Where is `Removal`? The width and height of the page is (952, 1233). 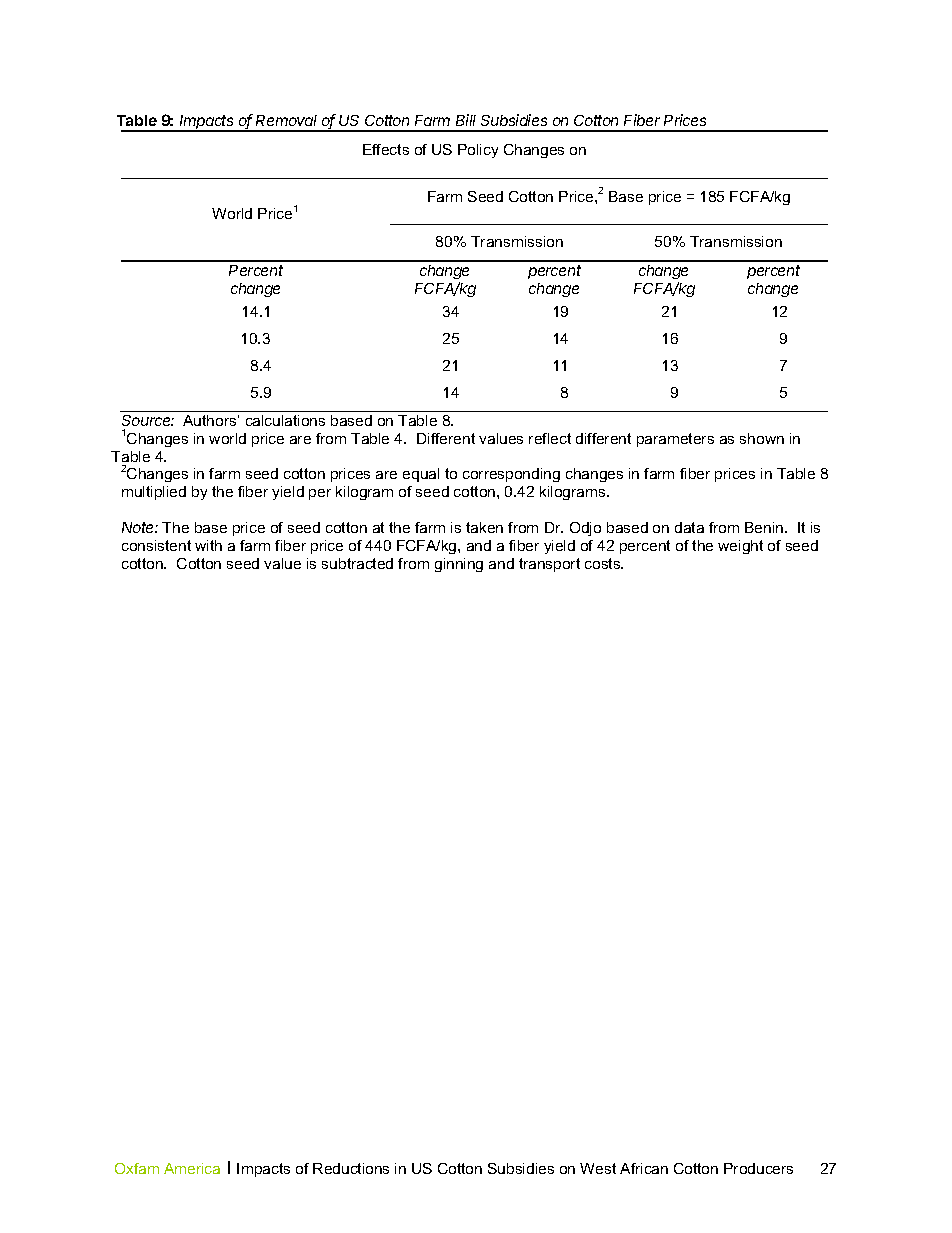
Removal is located at coordinates (286, 120).
